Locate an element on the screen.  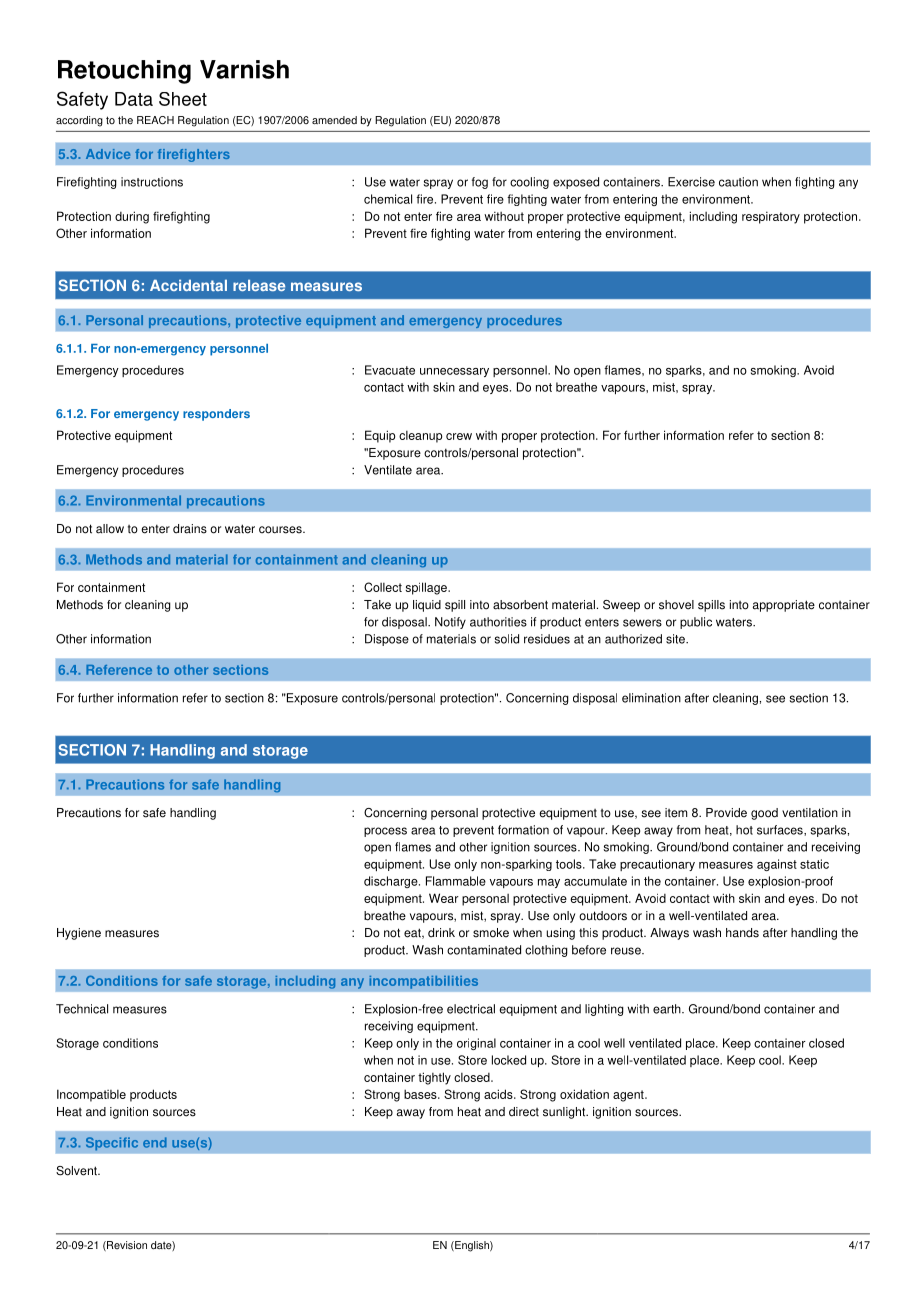
drains is located at coordinates (190, 529).
